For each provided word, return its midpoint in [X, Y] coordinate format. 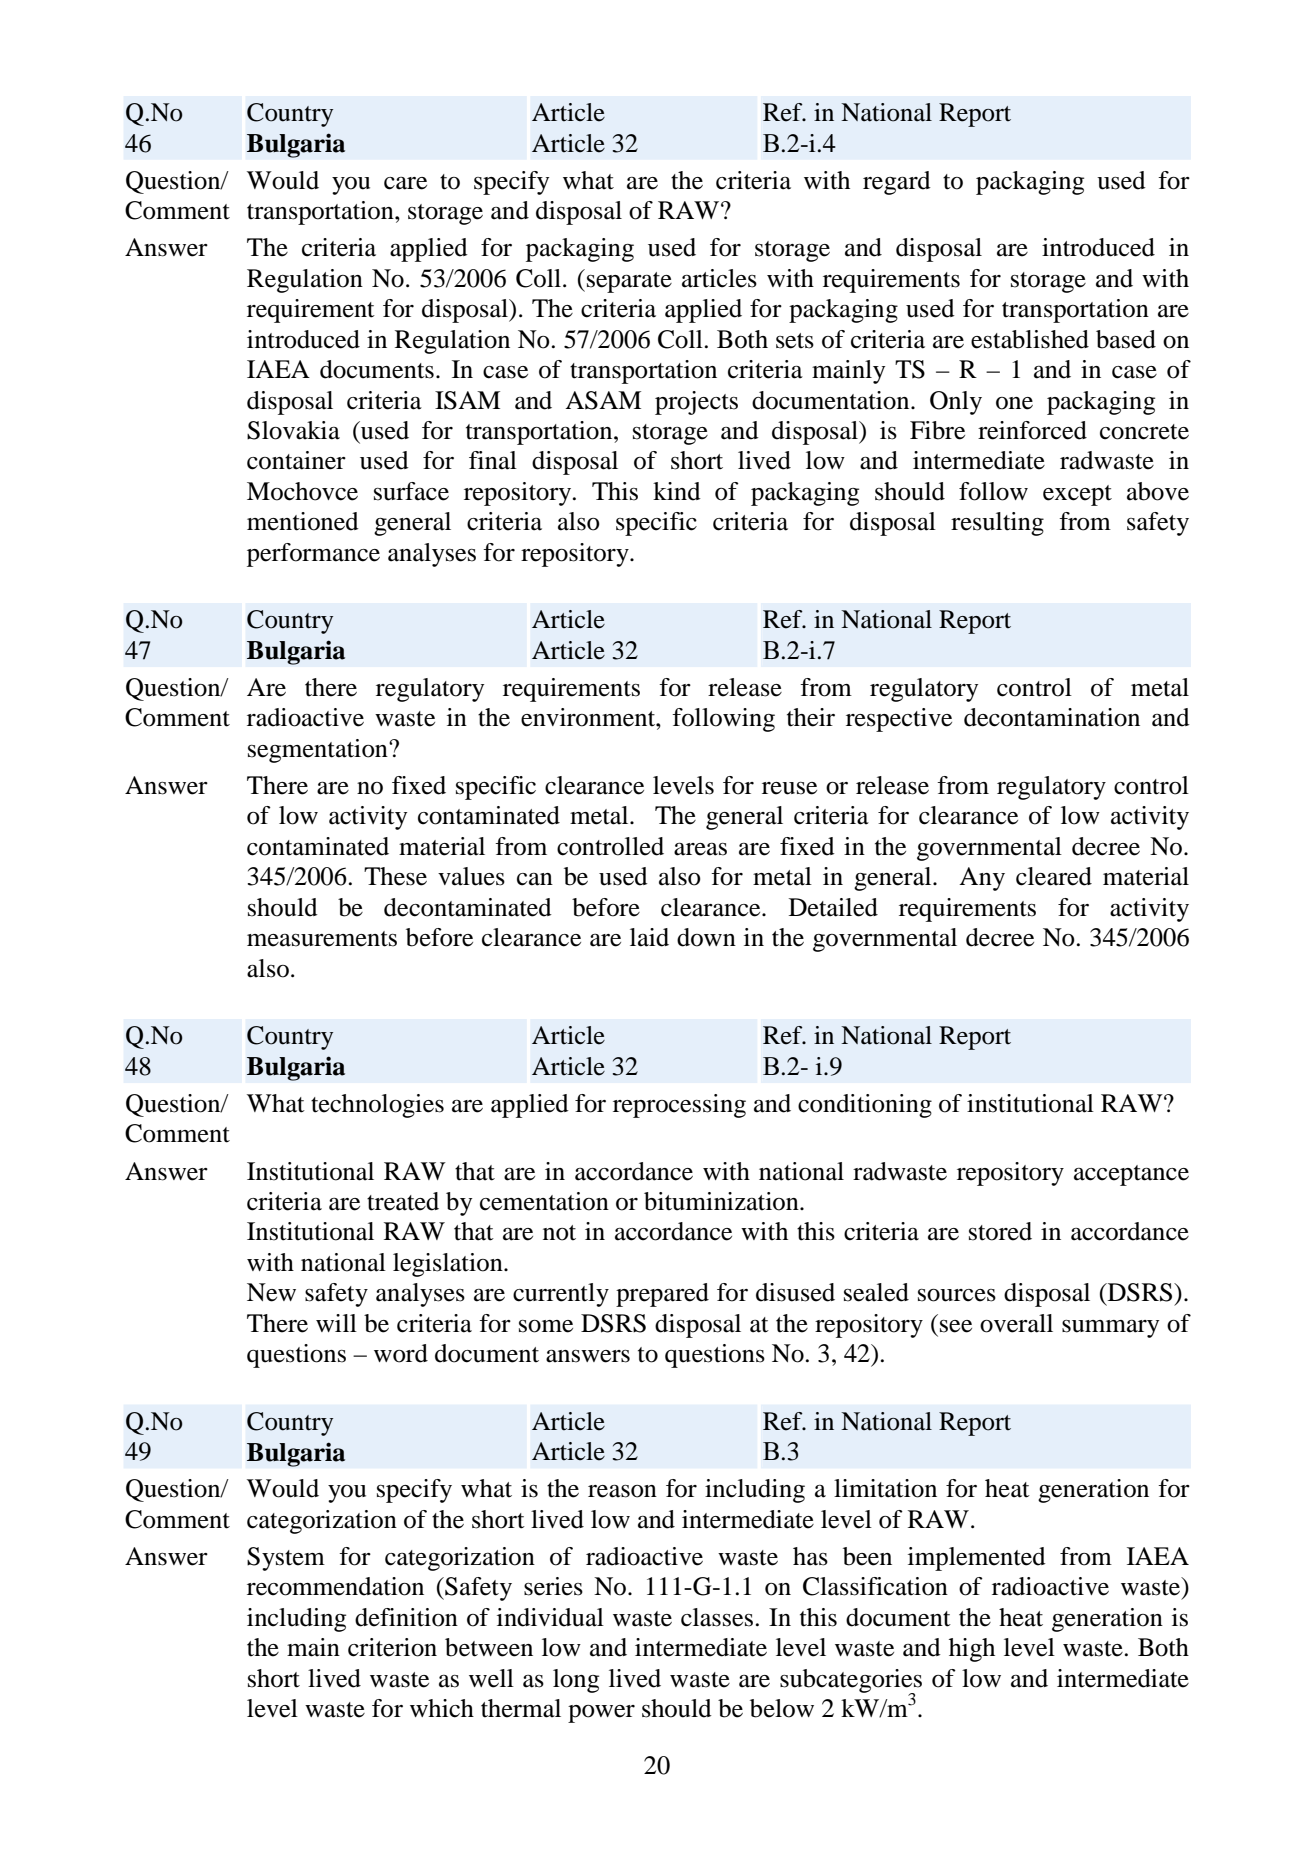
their [811, 717]
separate [629, 282]
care [405, 183]
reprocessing [679, 1106]
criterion [392, 1647]
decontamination [1052, 717]
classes [717, 1617]
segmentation [319, 751]
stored [1000, 1231]
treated [403, 1201]
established [1030, 339]
